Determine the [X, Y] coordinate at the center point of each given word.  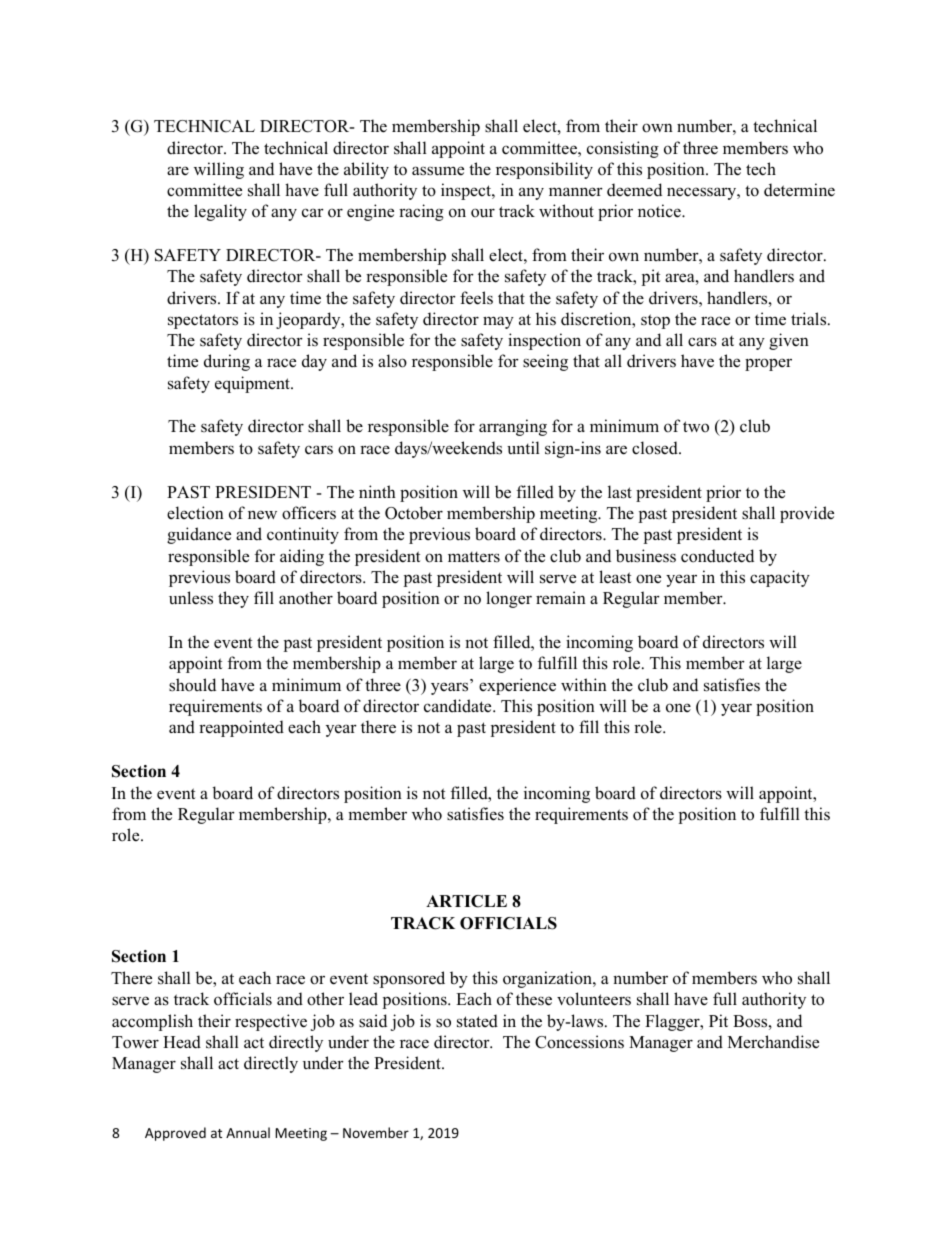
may [498, 322]
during [227, 362]
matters [474, 557]
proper [768, 364]
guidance [199, 535]
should [192, 685]
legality [220, 212]
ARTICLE [466, 901]
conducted [717, 556]
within [584, 684]
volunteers [594, 999]
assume [438, 171]
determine [799, 190]
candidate [459, 706]
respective [271, 1022]
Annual [248, 1132]
